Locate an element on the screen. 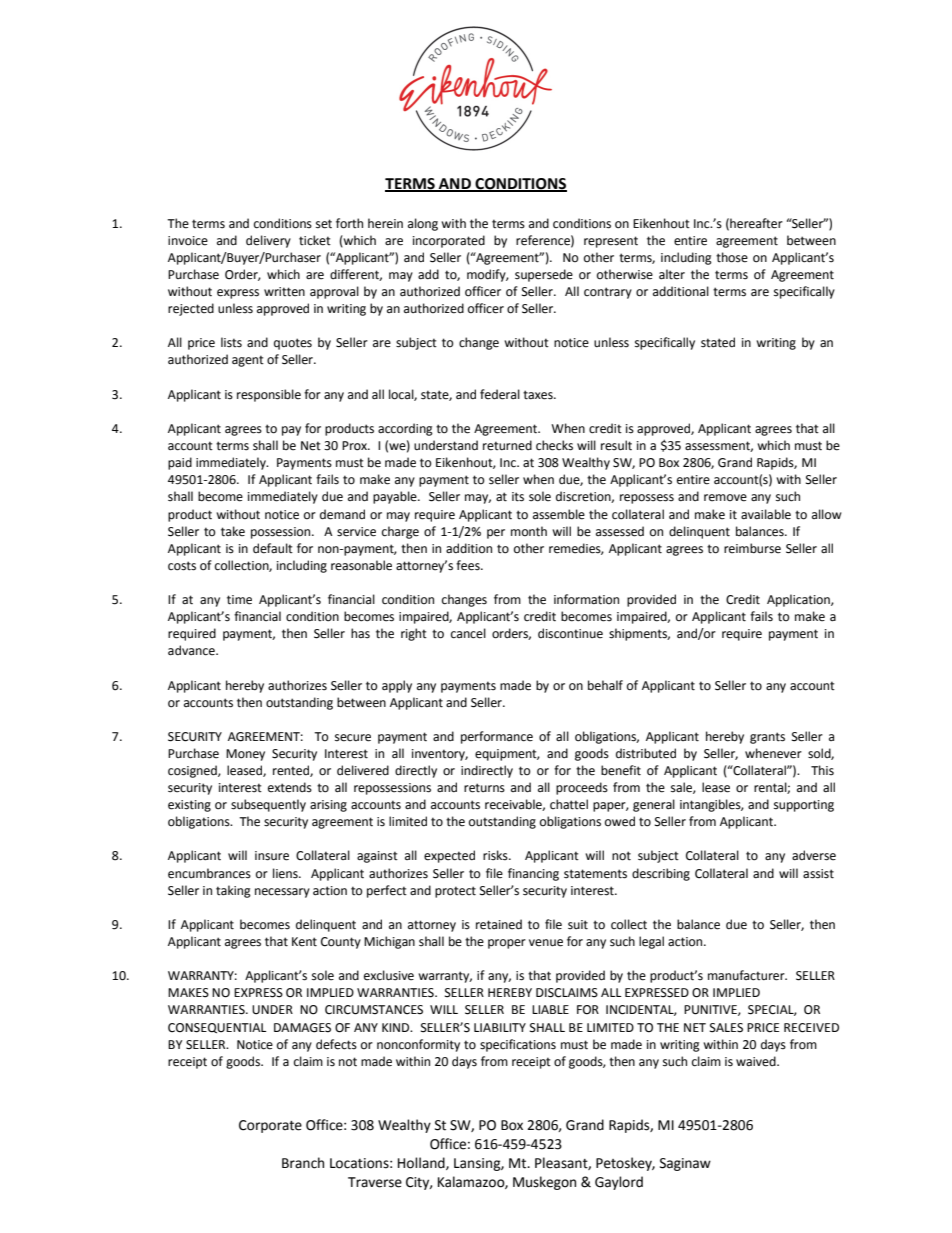 The height and width of the screenshot is (1233, 952). remove is located at coordinates (725, 498).
